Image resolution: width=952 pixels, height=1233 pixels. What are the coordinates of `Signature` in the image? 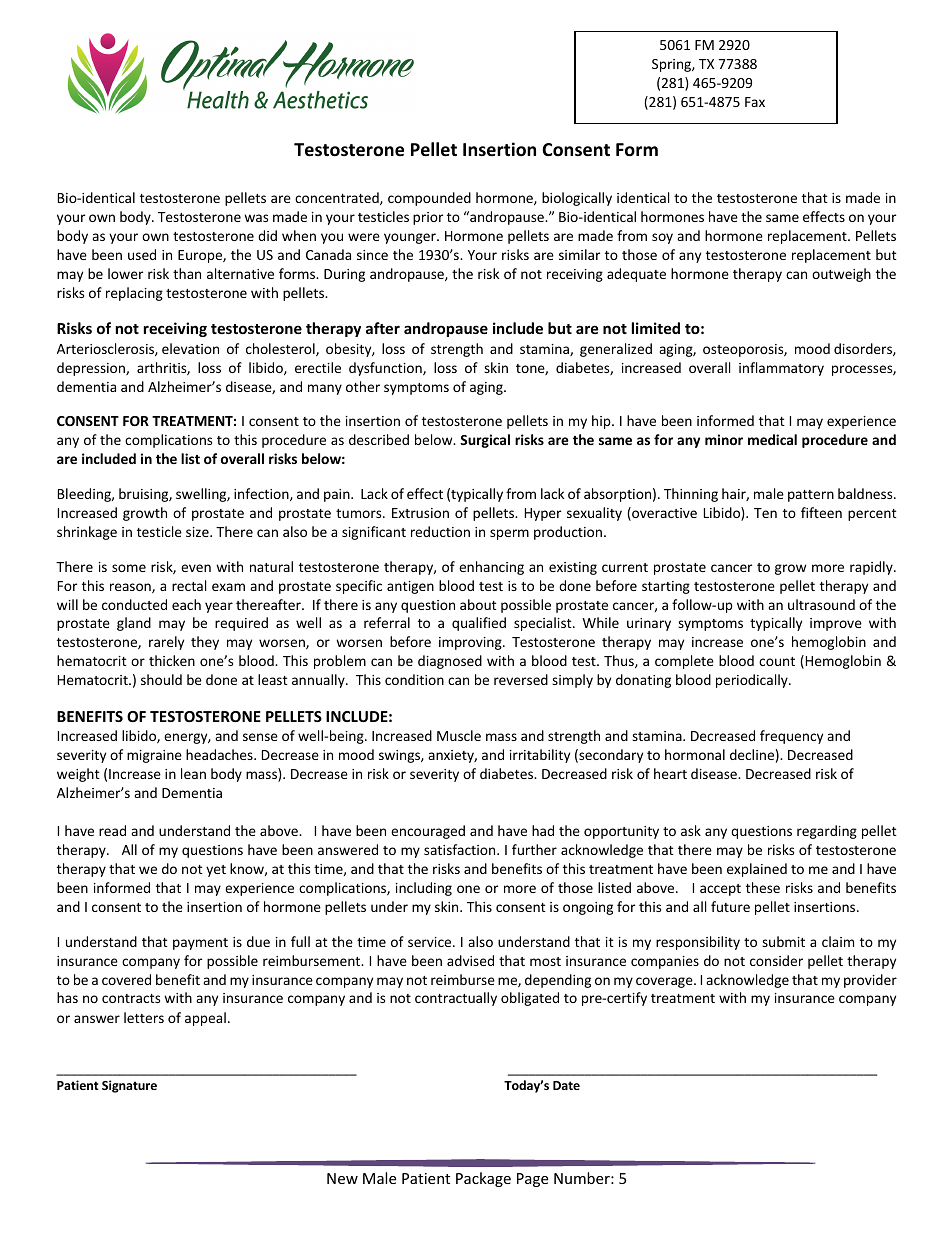 It's located at (129, 1086).
